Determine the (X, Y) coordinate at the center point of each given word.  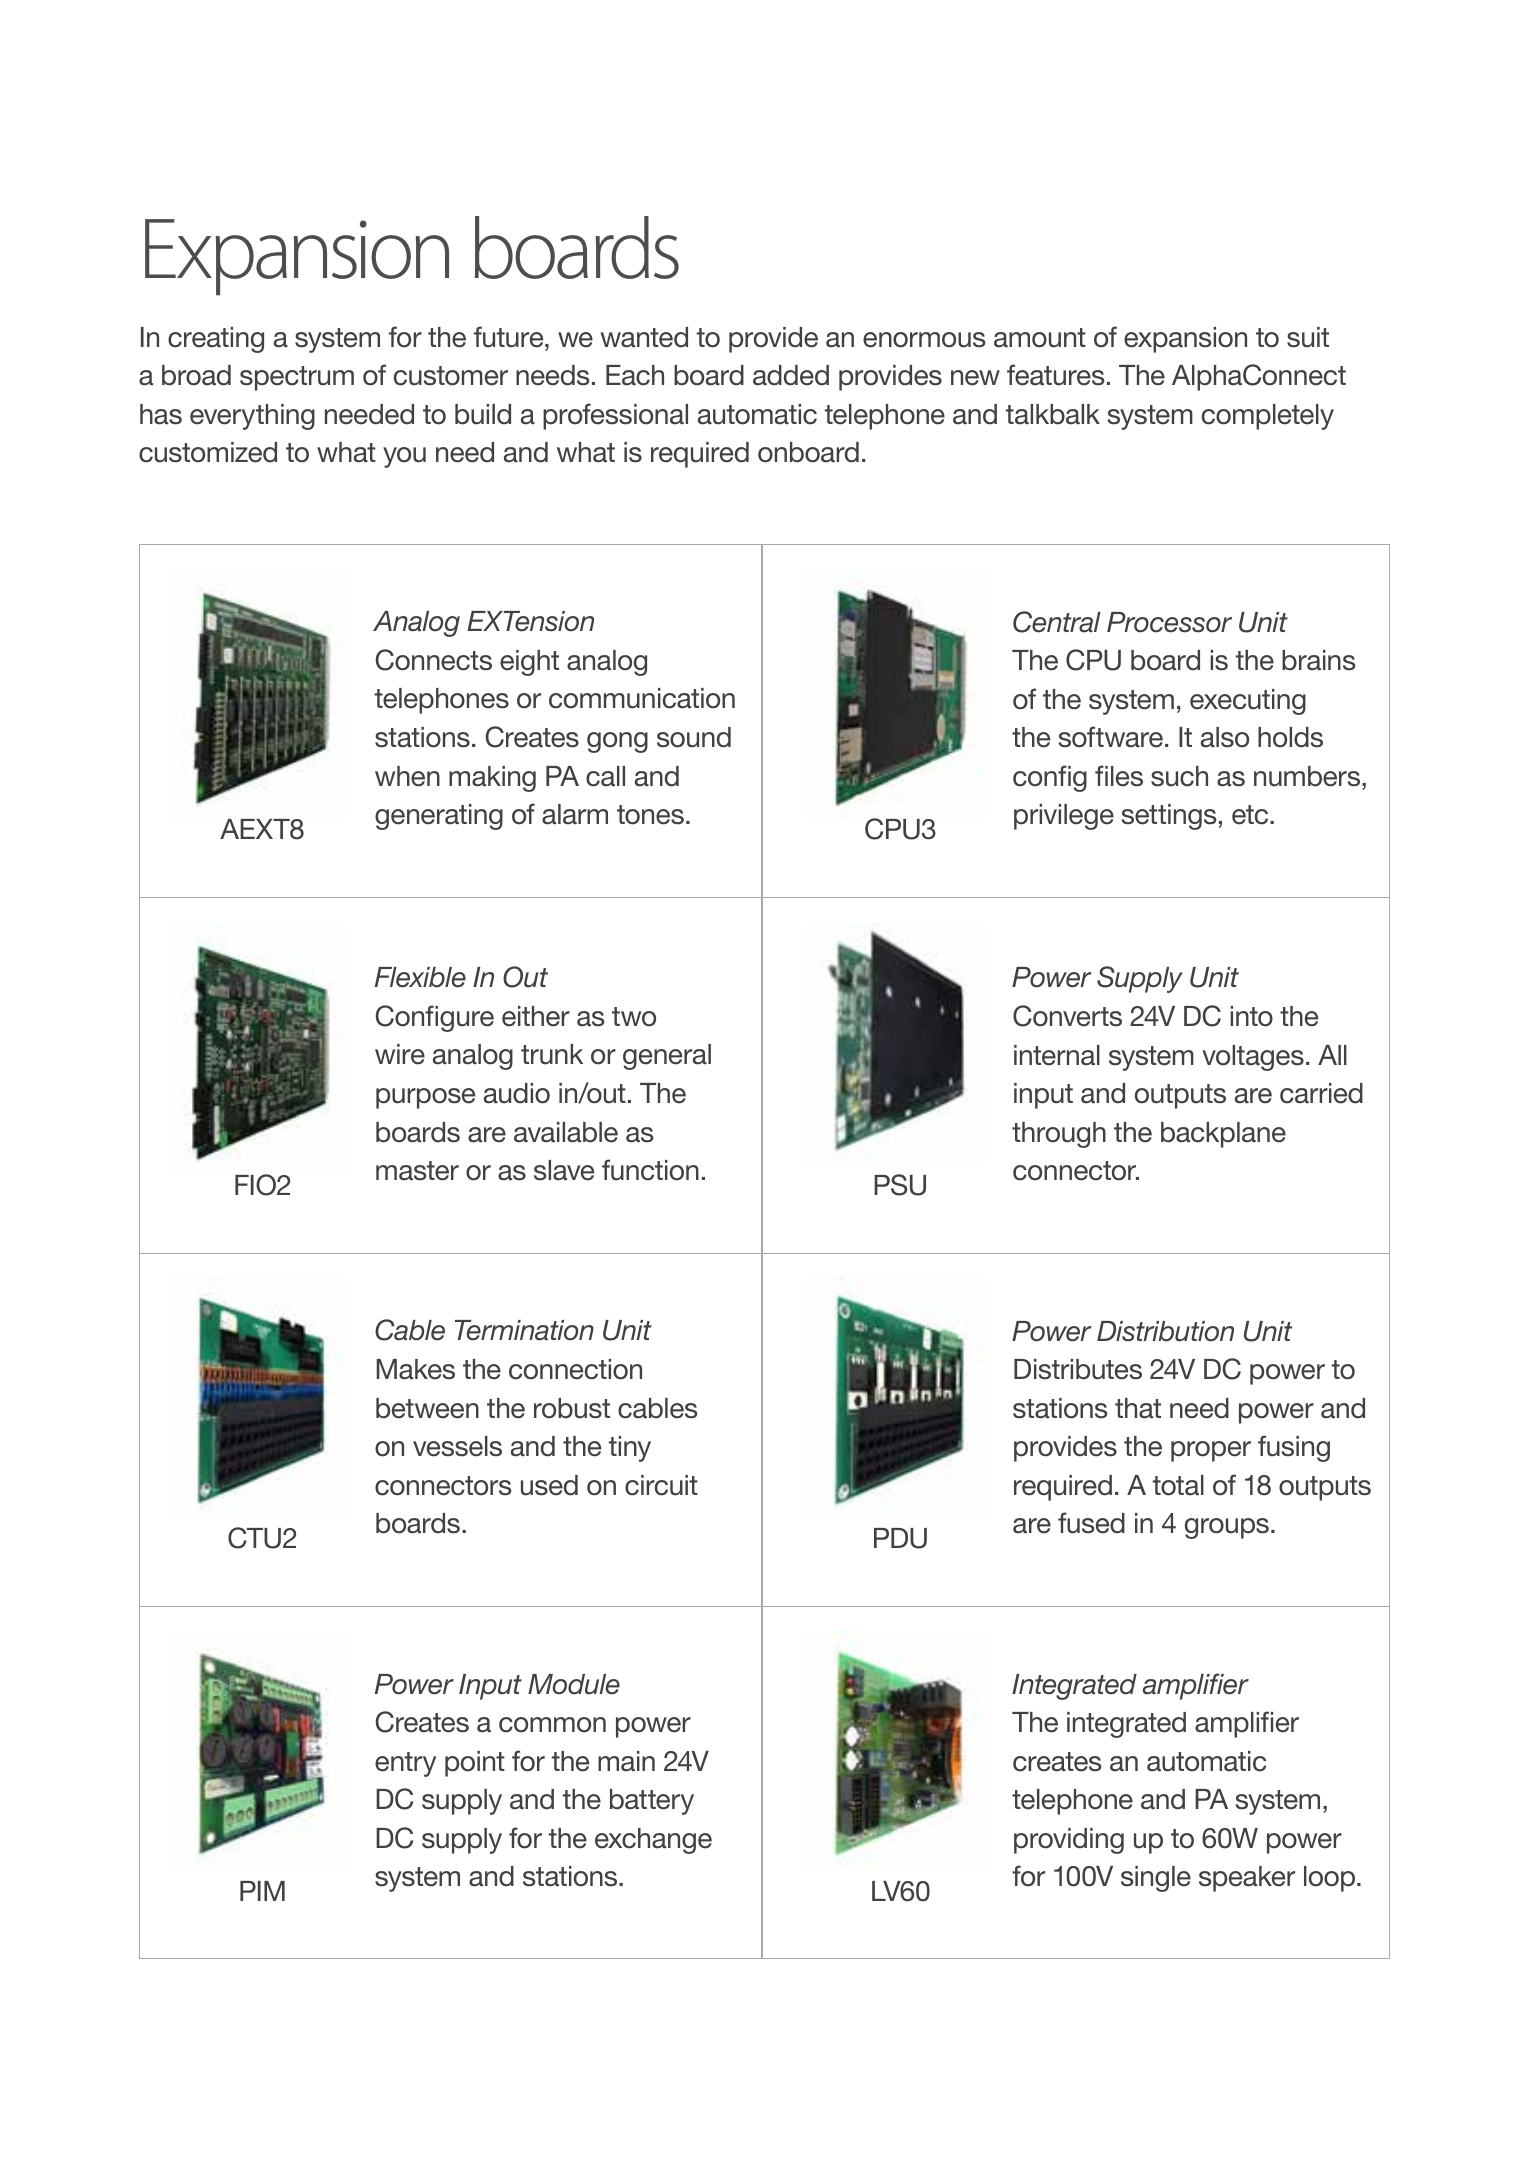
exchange (653, 1841)
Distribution (1165, 1331)
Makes (416, 1369)
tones (650, 815)
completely (1268, 417)
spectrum (297, 378)
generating (439, 817)
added (791, 375)
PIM (262, 1891)
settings (1169, 817)
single (1156, 1879)
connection (575, 1369)
